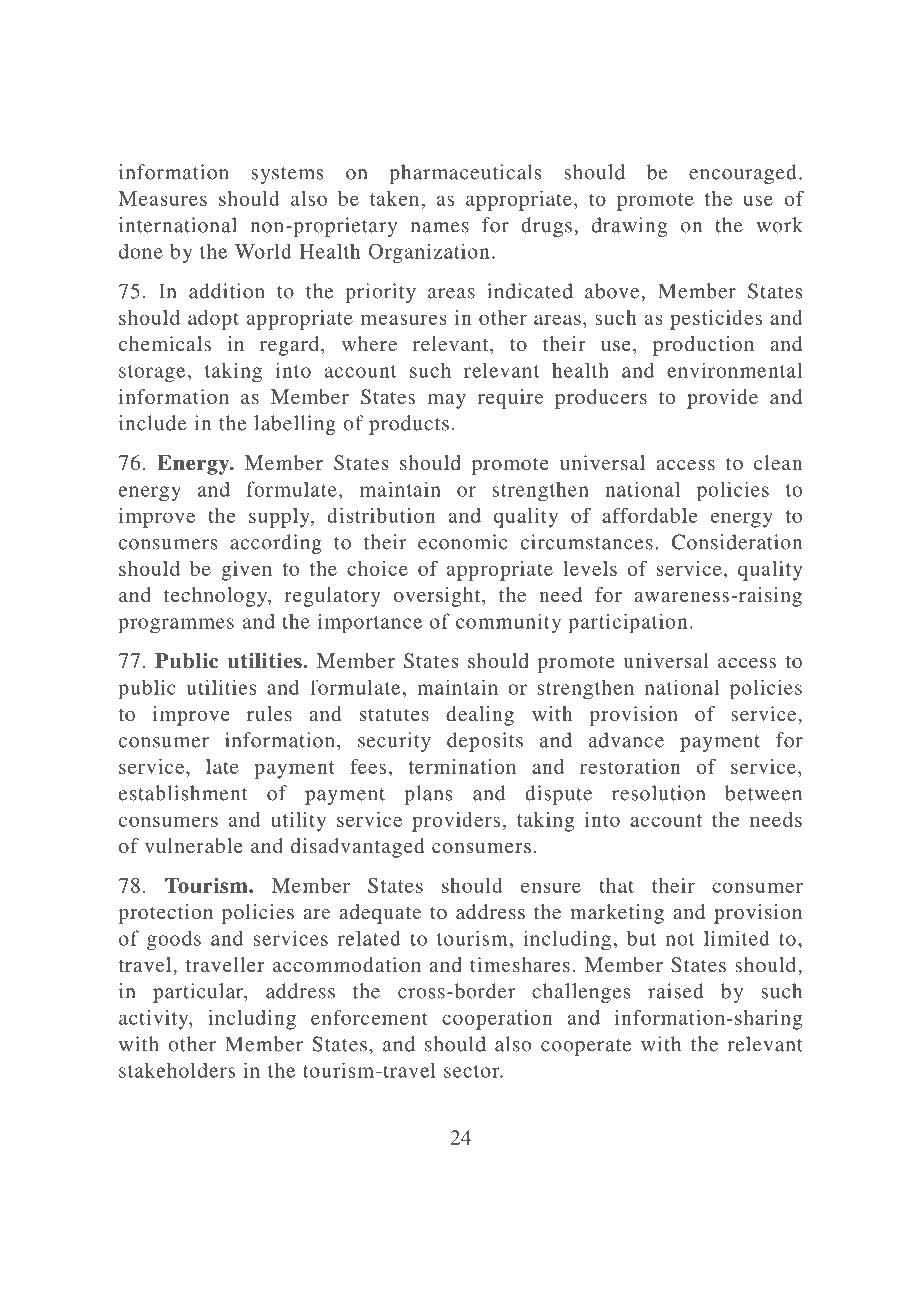 This screenshot has width=924, height=1310. What do you see at coordinates (650, 515) in the screenshot?
I see `affordable` at bounding box center [650, 515].
